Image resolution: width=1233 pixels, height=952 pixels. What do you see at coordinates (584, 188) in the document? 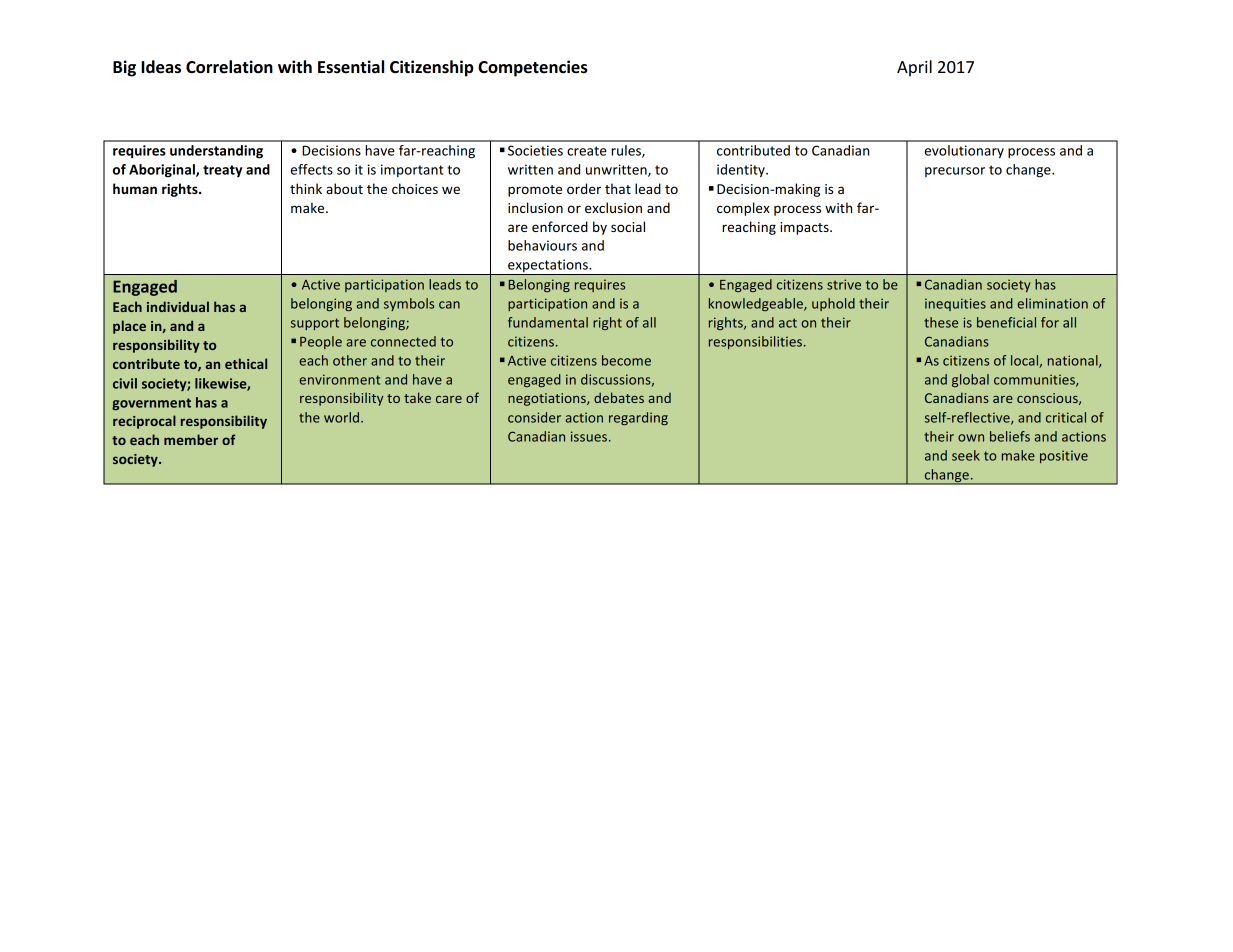
I see `order` at bounding box center [584, 188].
